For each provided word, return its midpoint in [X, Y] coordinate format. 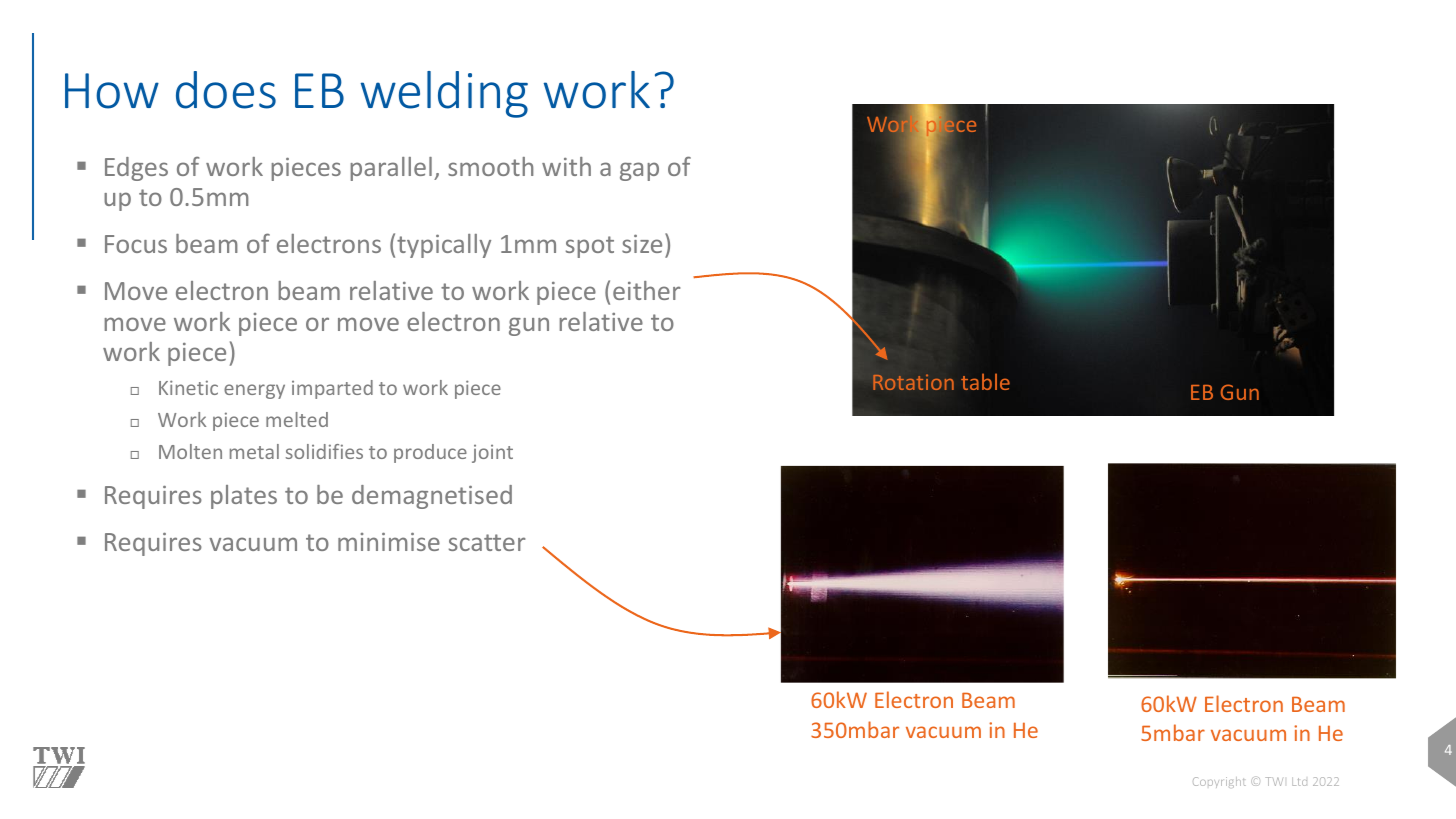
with [566, 166]
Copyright [1219, 782]
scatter [487, 542]
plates [244, 497]
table [985, 381]
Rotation [913, 382]
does [226, 90]
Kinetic [188, 387]
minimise [389, 542]
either [647, 290]
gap [639, 171]
